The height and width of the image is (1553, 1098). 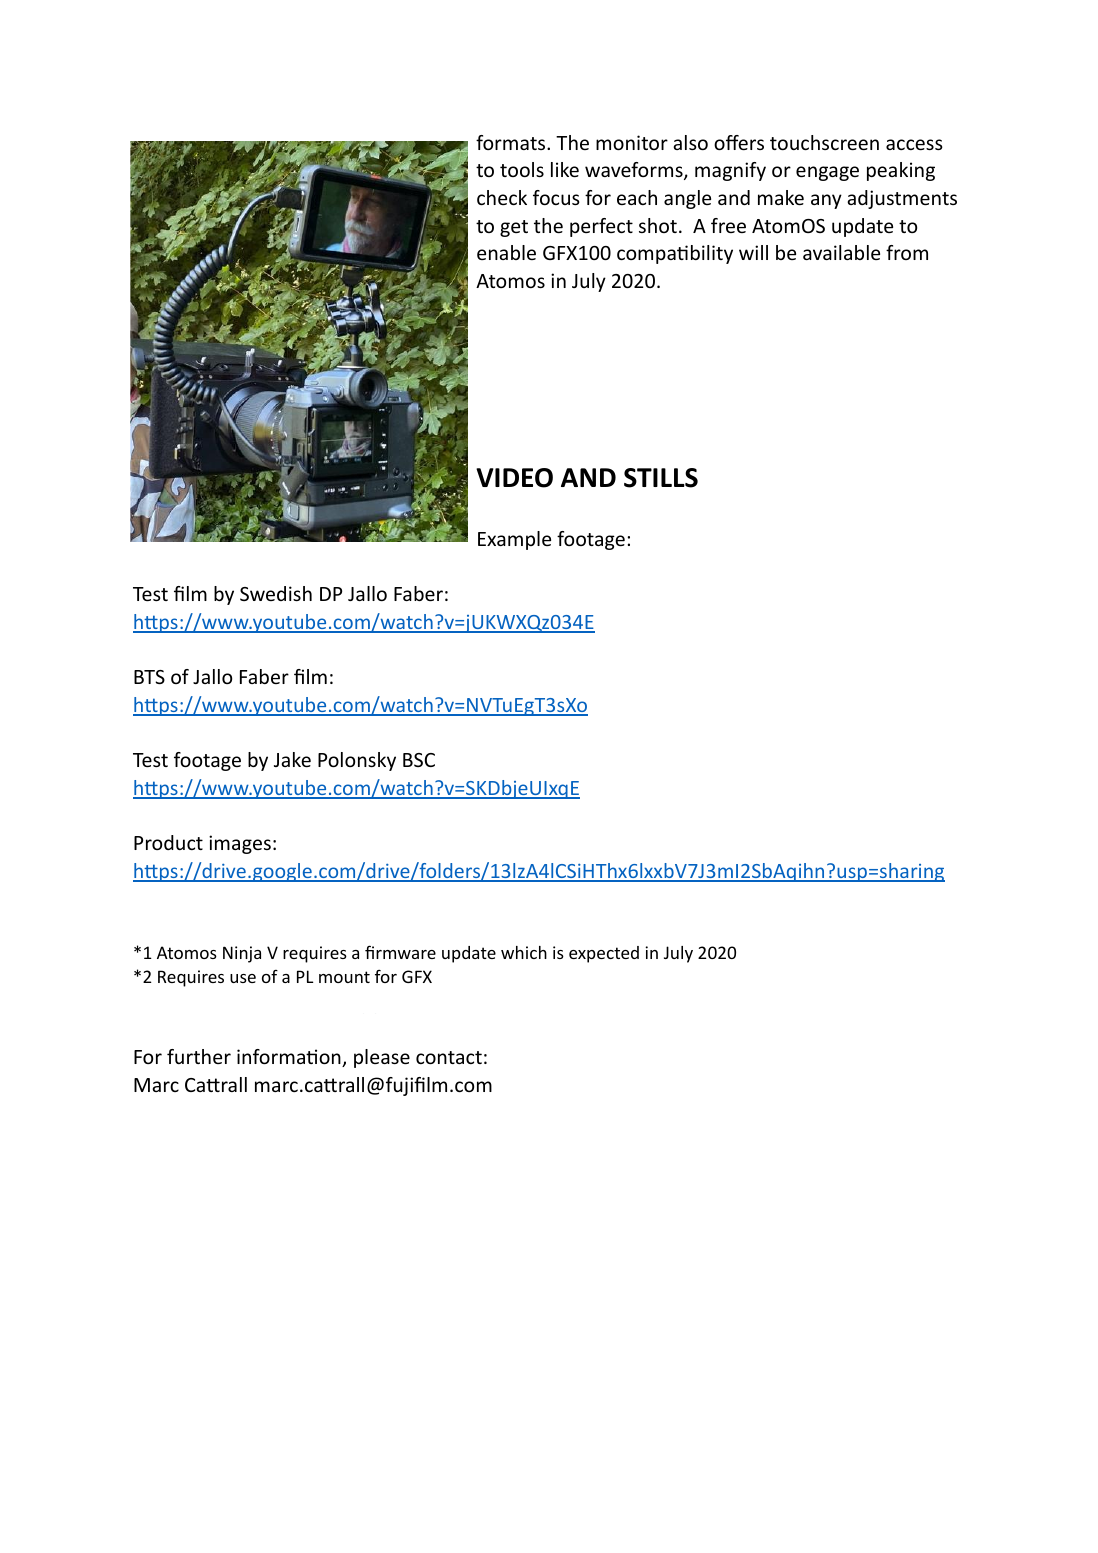 I want to click on further, so click(x=199, y=1056).
